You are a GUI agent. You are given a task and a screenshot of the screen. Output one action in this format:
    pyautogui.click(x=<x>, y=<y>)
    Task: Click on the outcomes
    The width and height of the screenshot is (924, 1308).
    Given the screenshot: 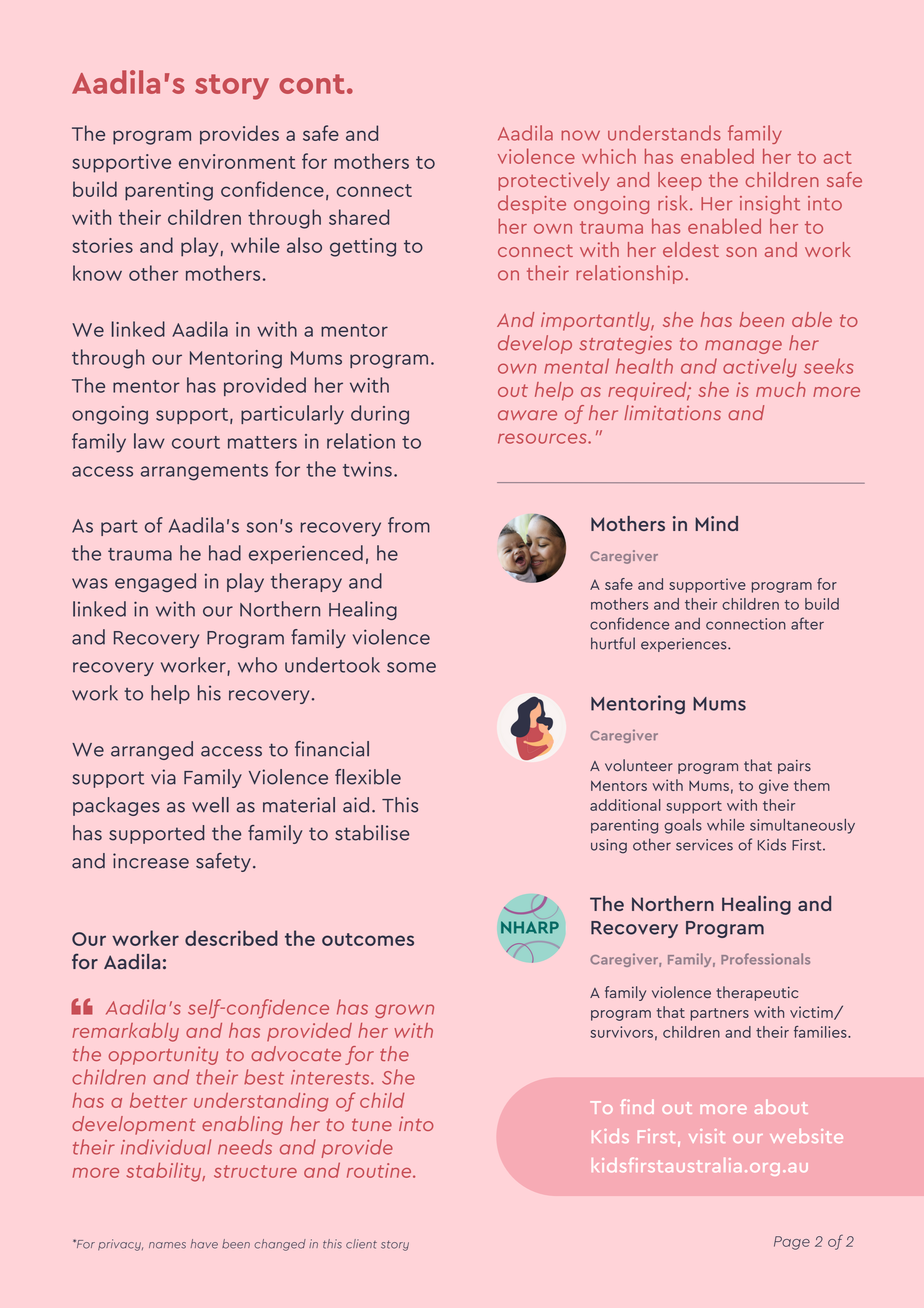 What is the action you would take?
    pyautogui.click(x=368, y=939)
